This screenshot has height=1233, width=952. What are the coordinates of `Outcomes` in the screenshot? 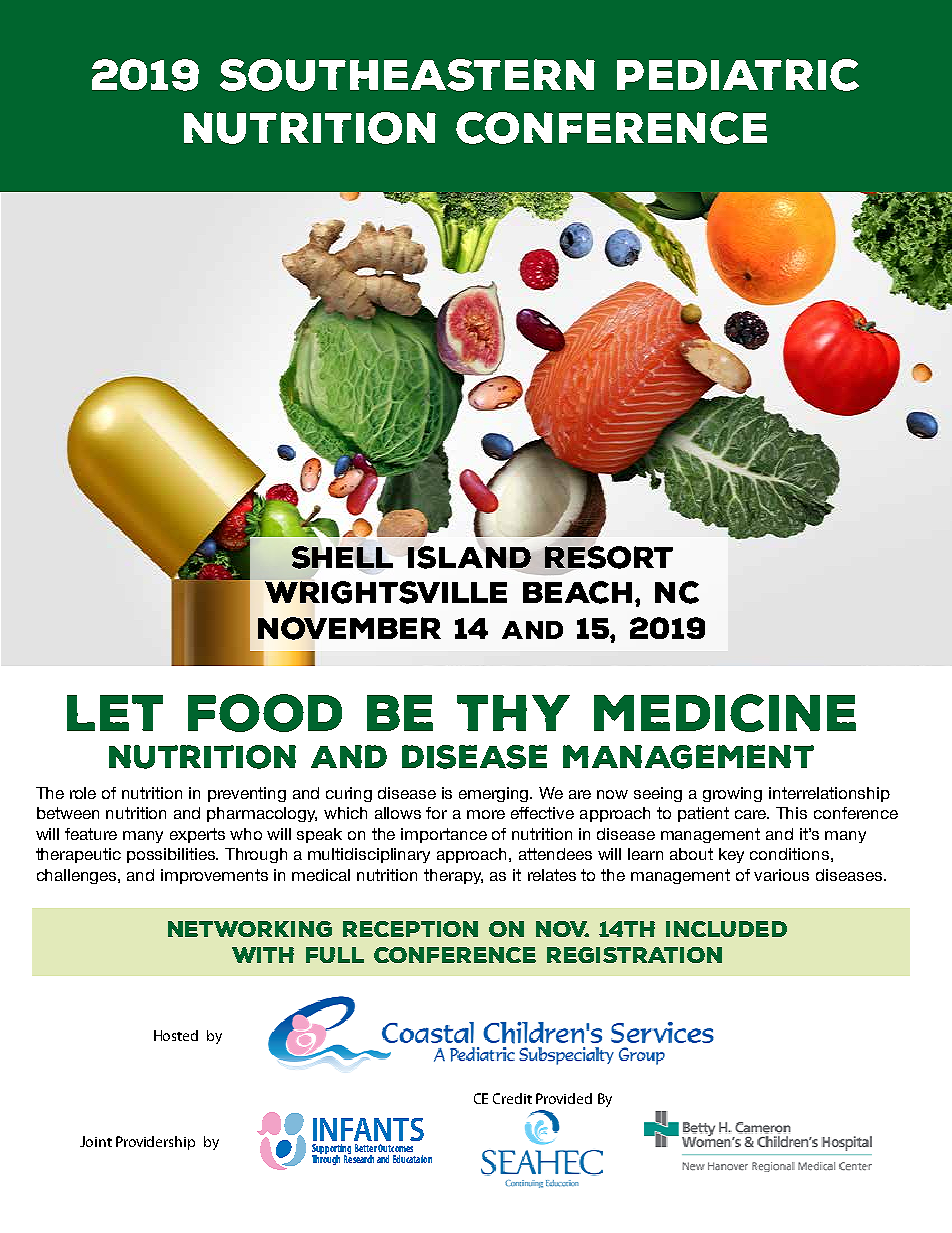 It's located at (395, 1148).
